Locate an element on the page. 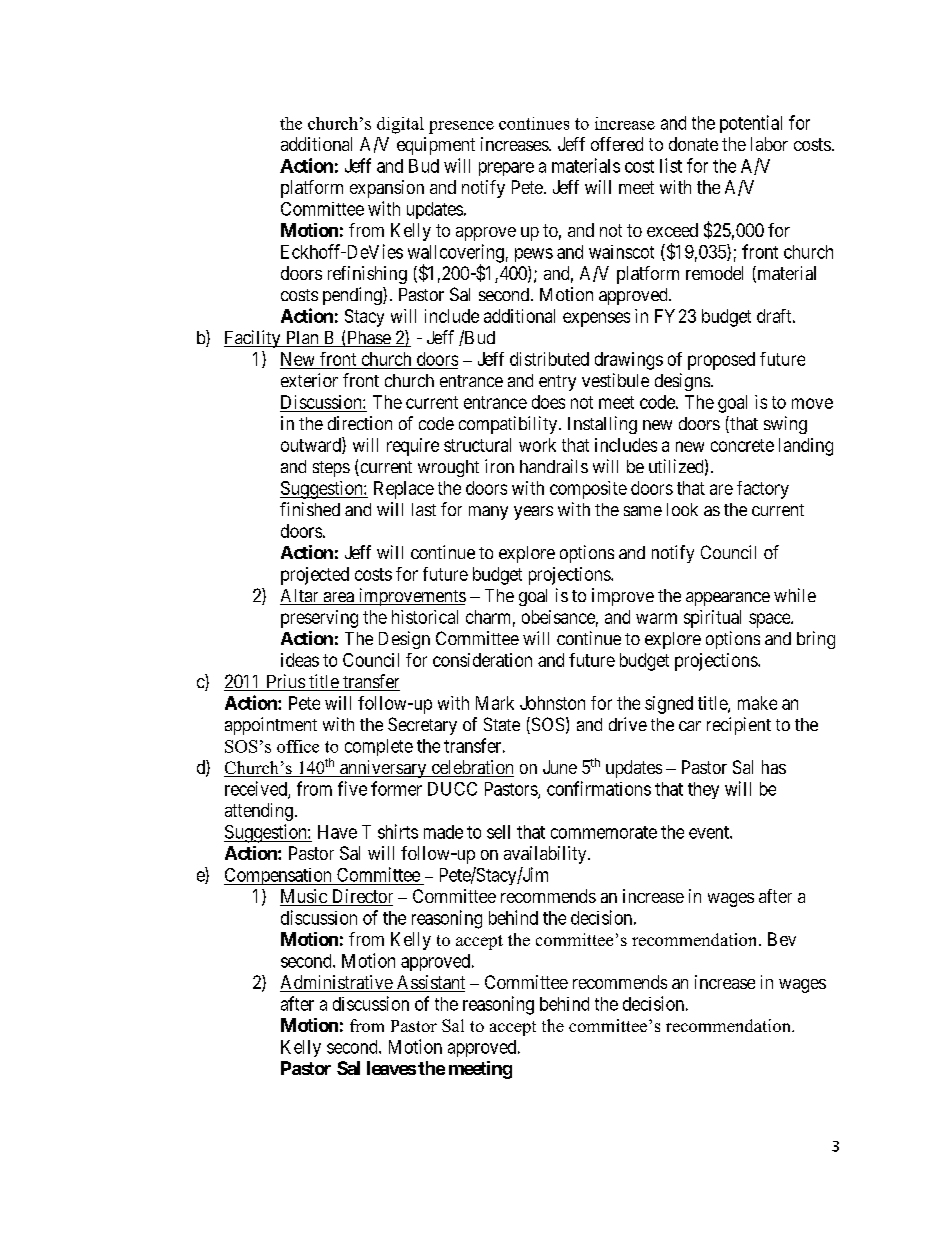  labor is located at coordinates (769, 144).
